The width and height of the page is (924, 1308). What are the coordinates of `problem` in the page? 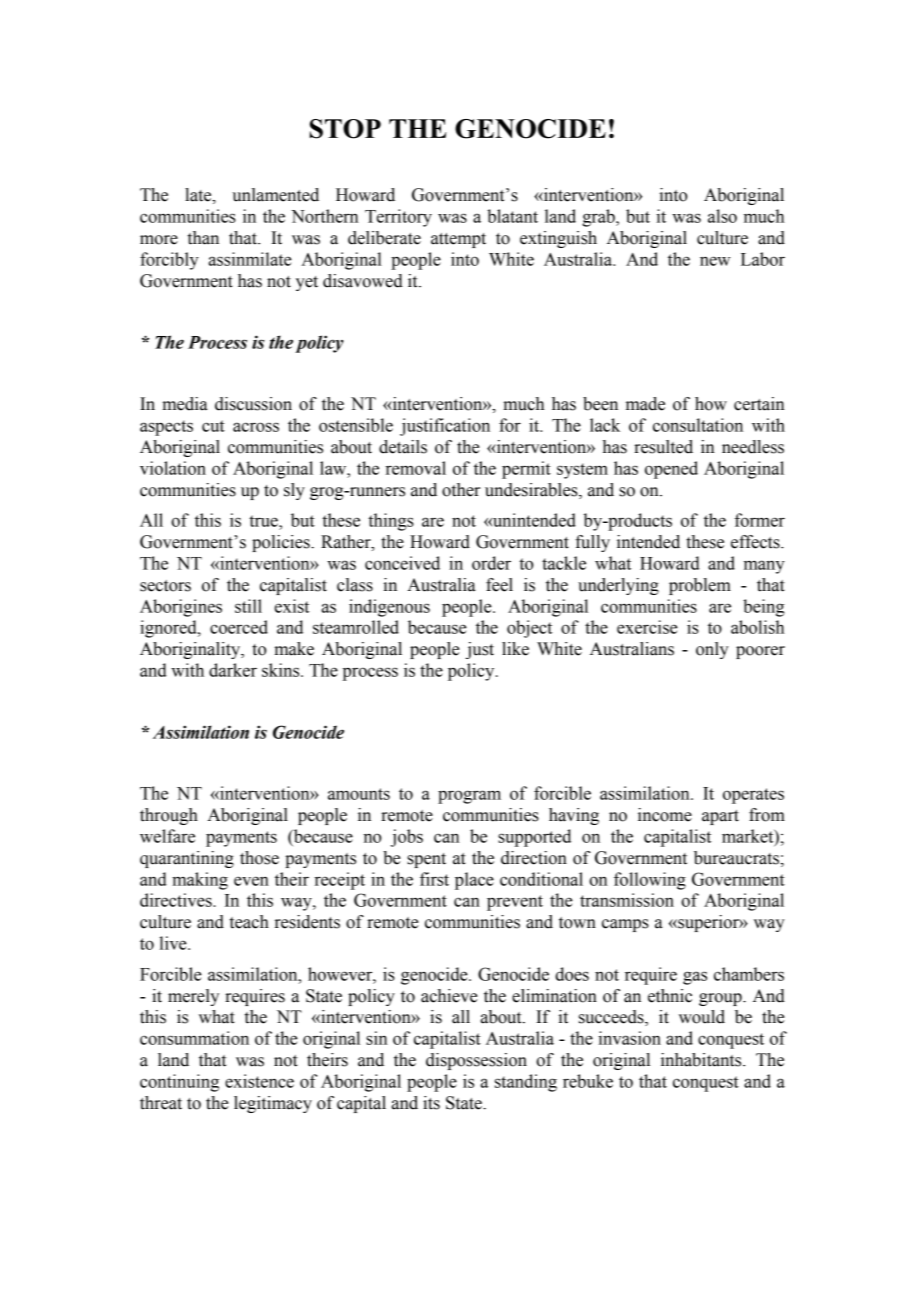 It's located at (700, 586).
